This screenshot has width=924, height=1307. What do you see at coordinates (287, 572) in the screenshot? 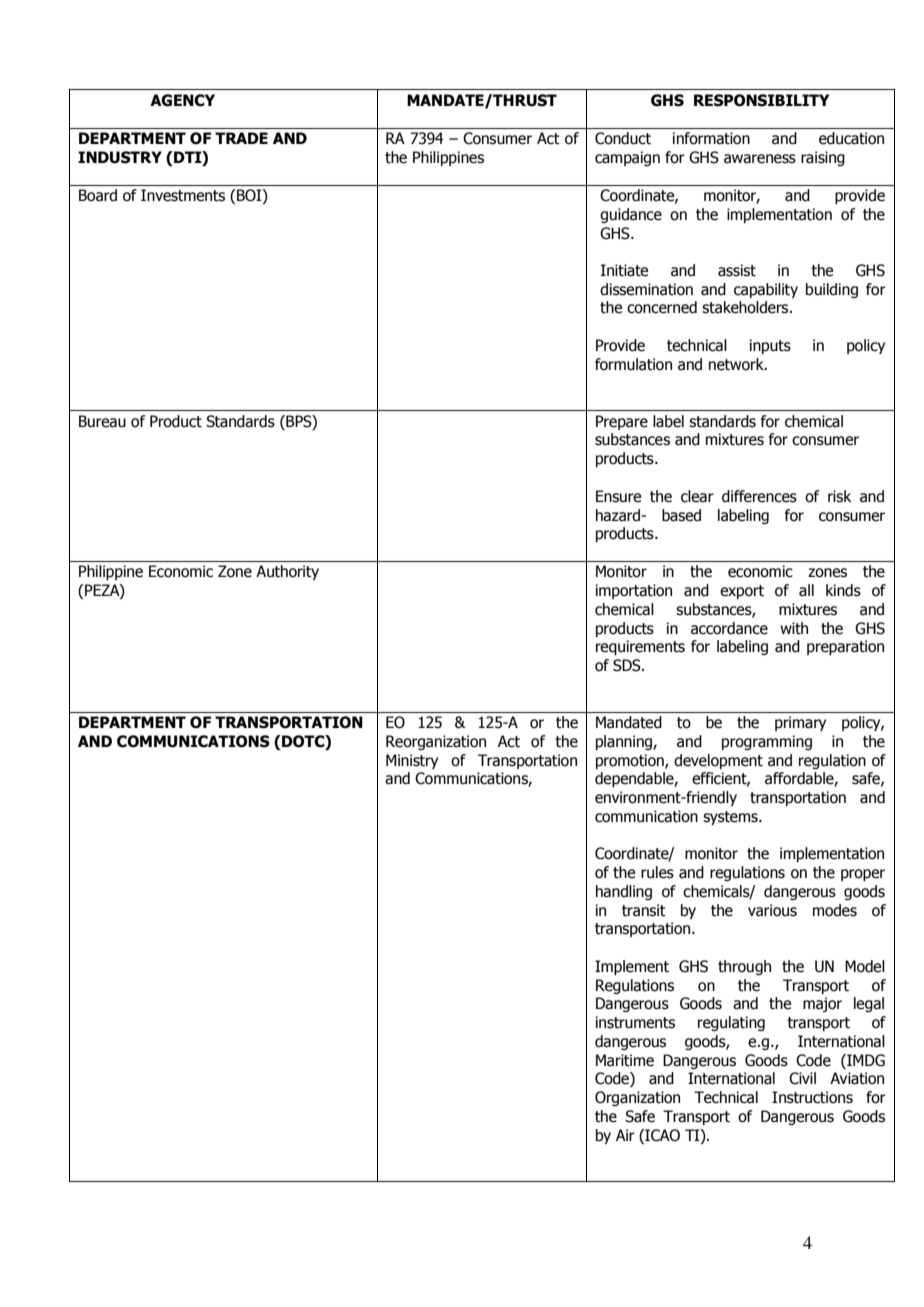
I see `Authority` at bounding box center [287, 572].
